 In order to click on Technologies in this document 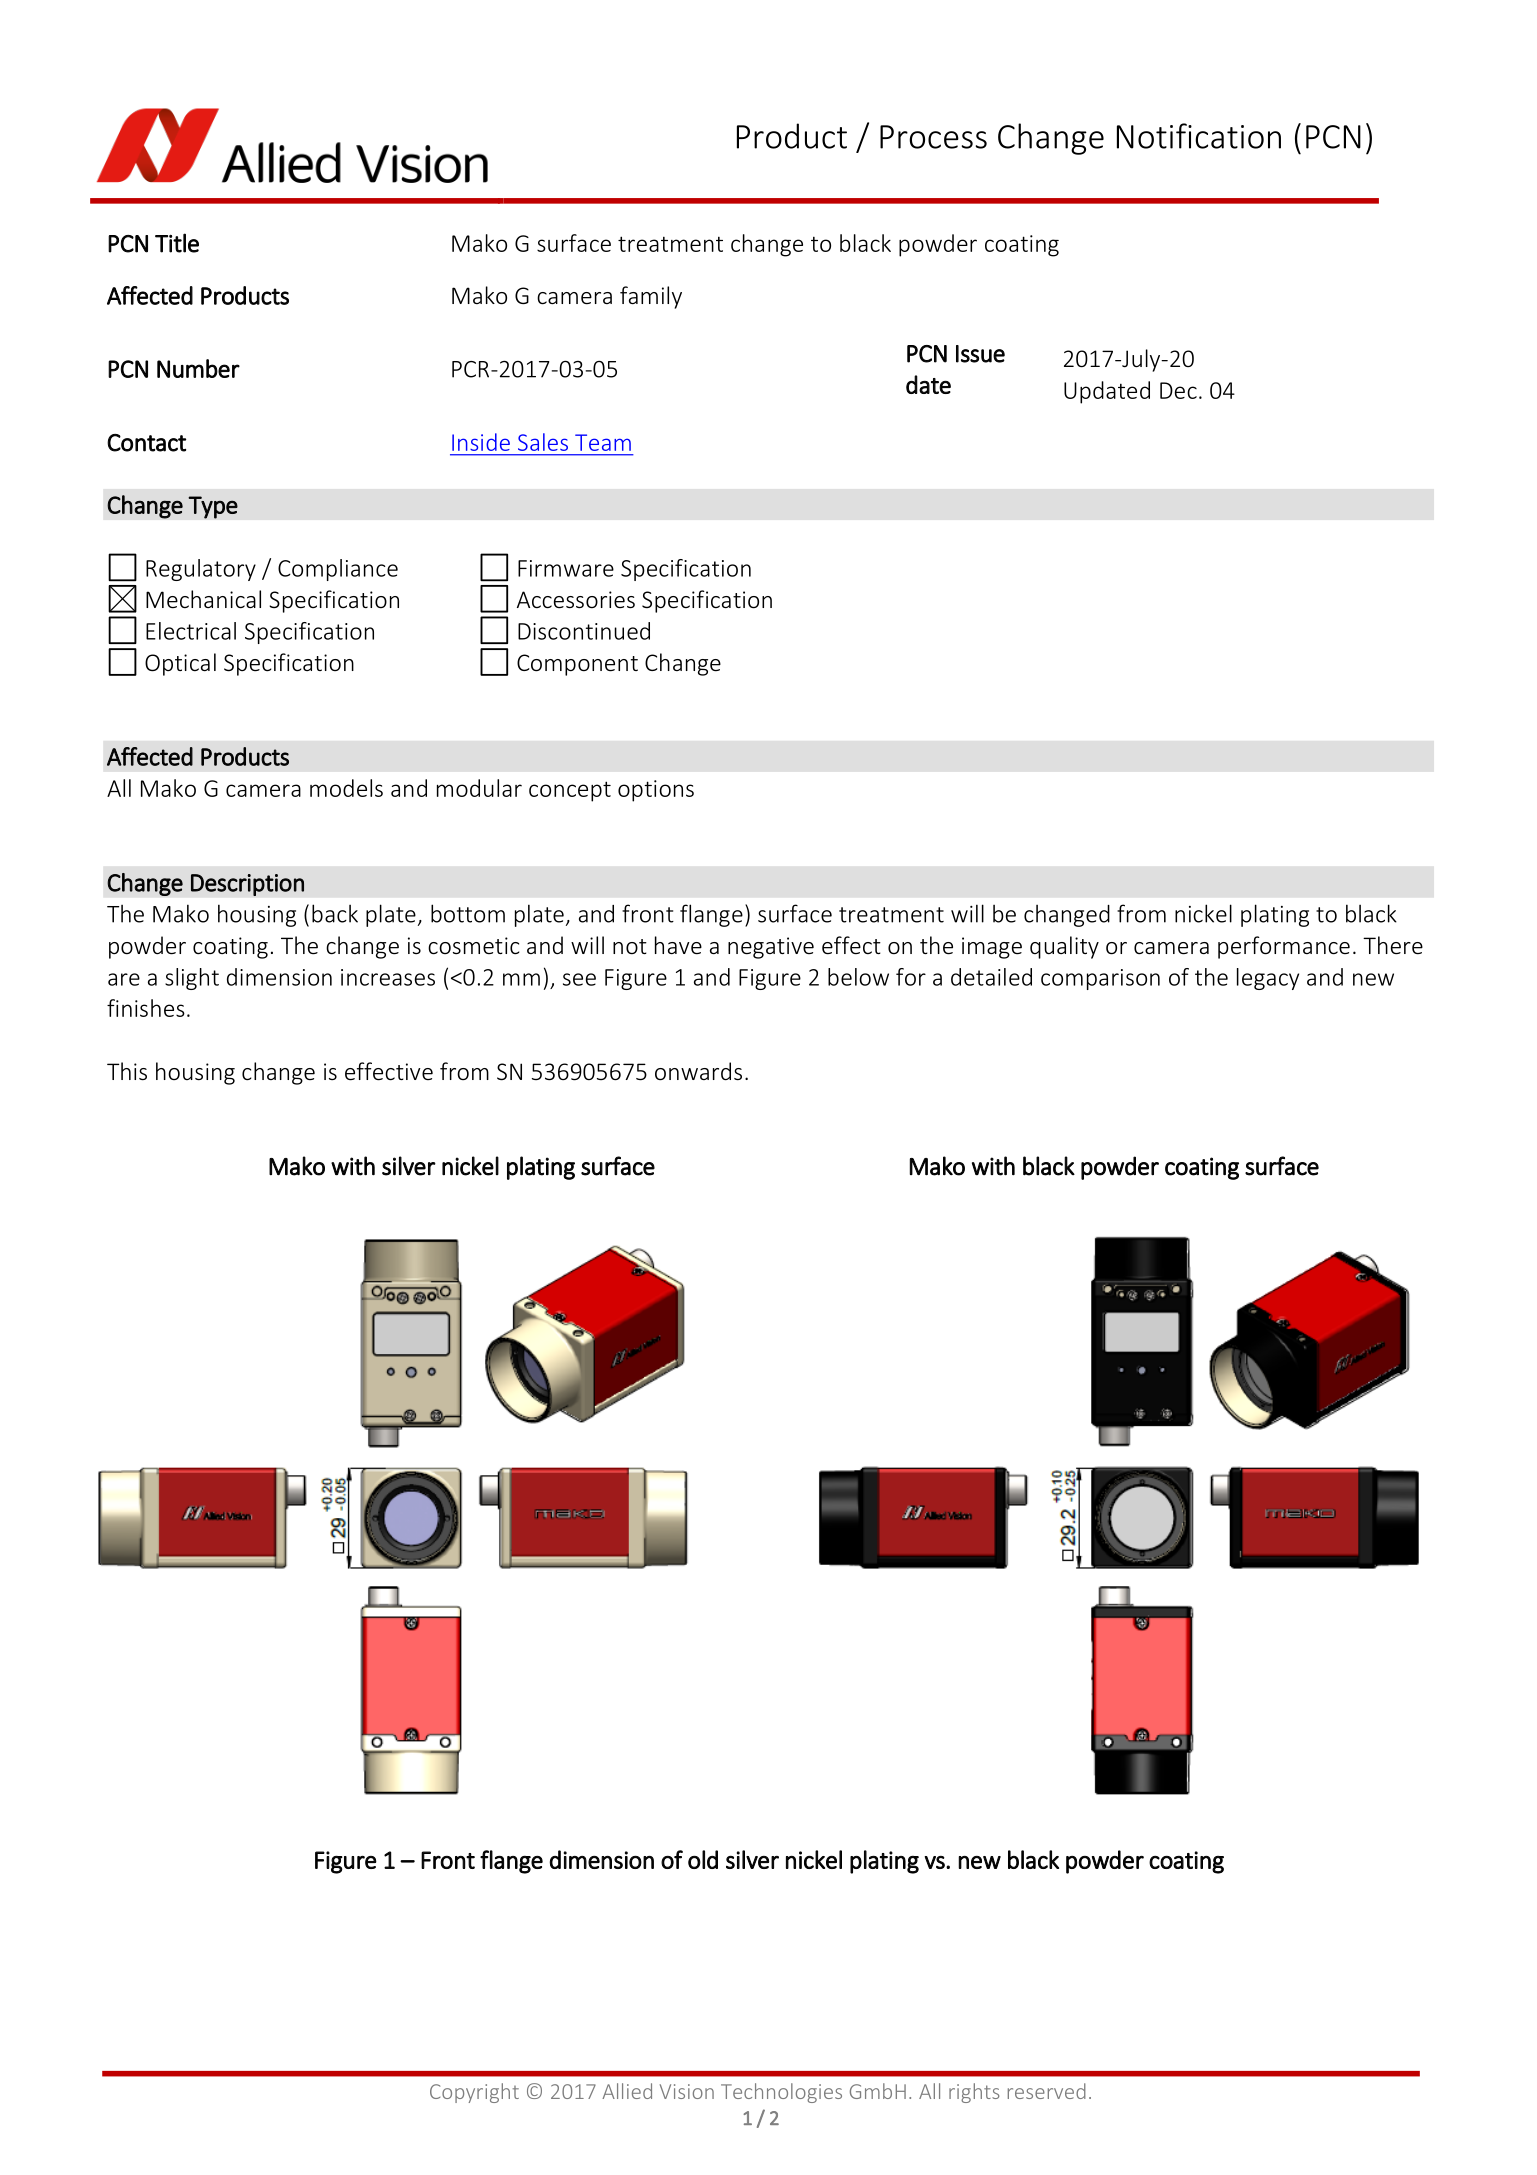, I will do `click(781, 2093)`.
